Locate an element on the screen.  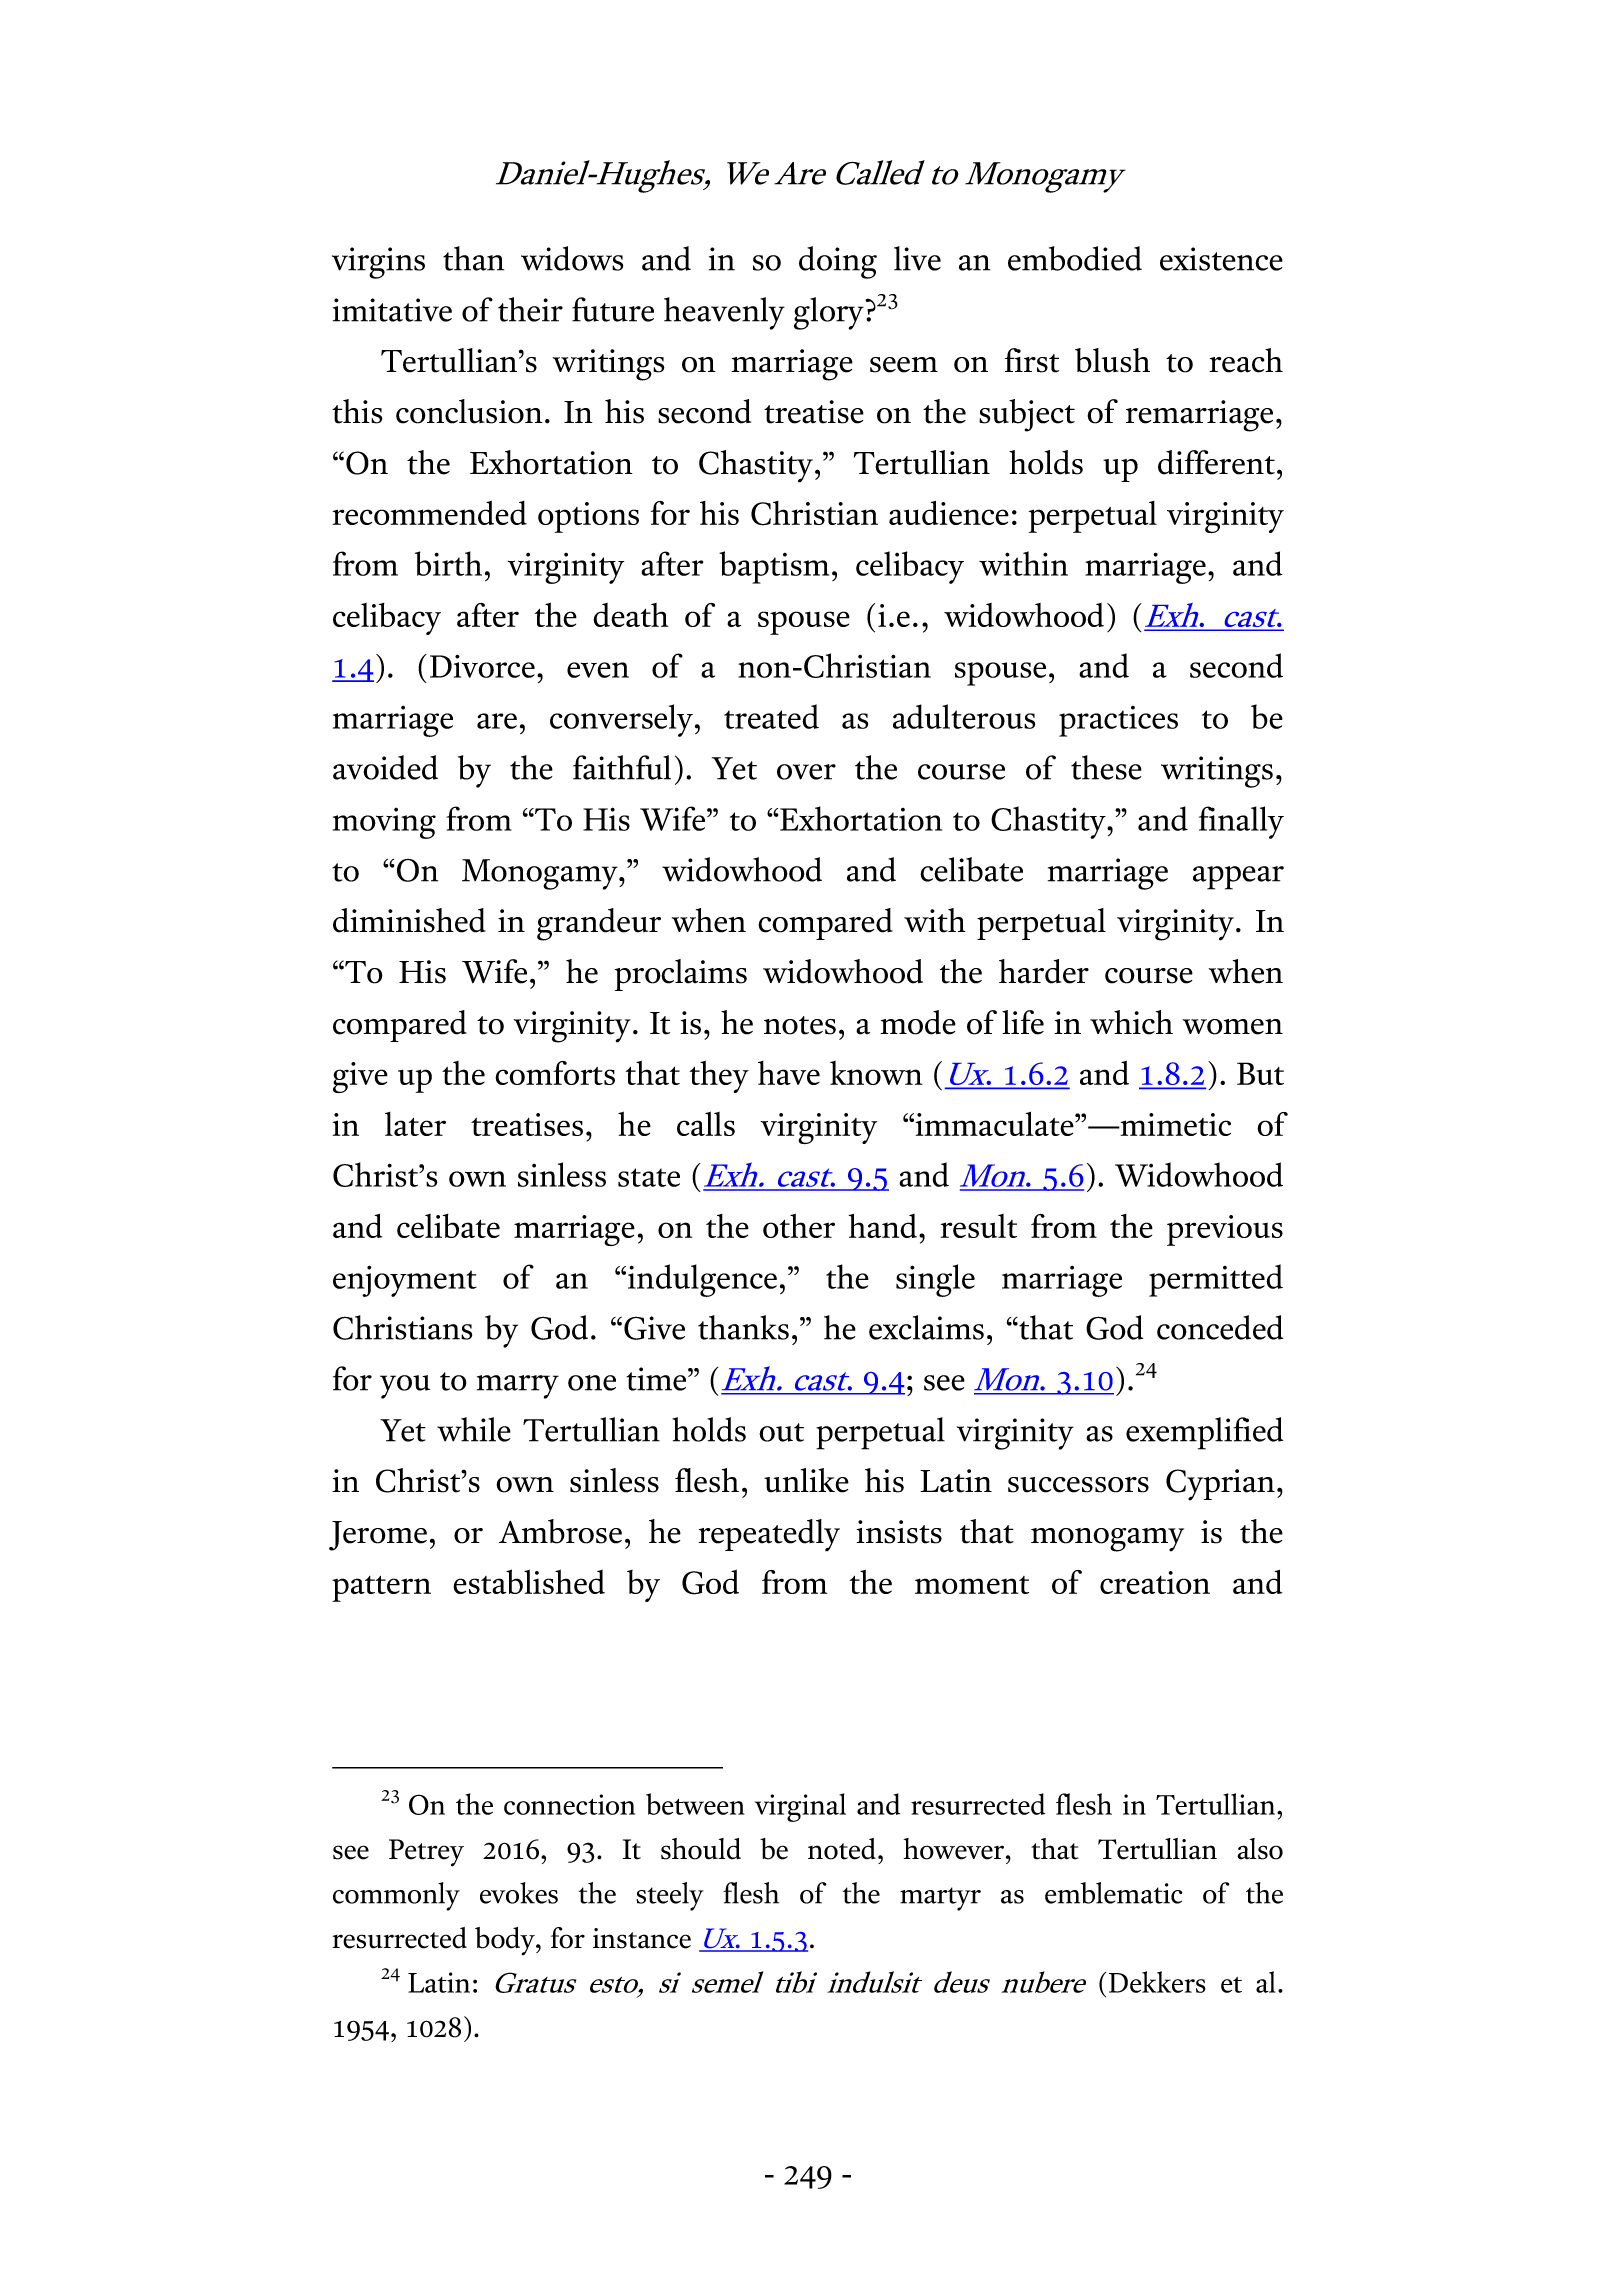
their is located at coordinates (530, 309).
